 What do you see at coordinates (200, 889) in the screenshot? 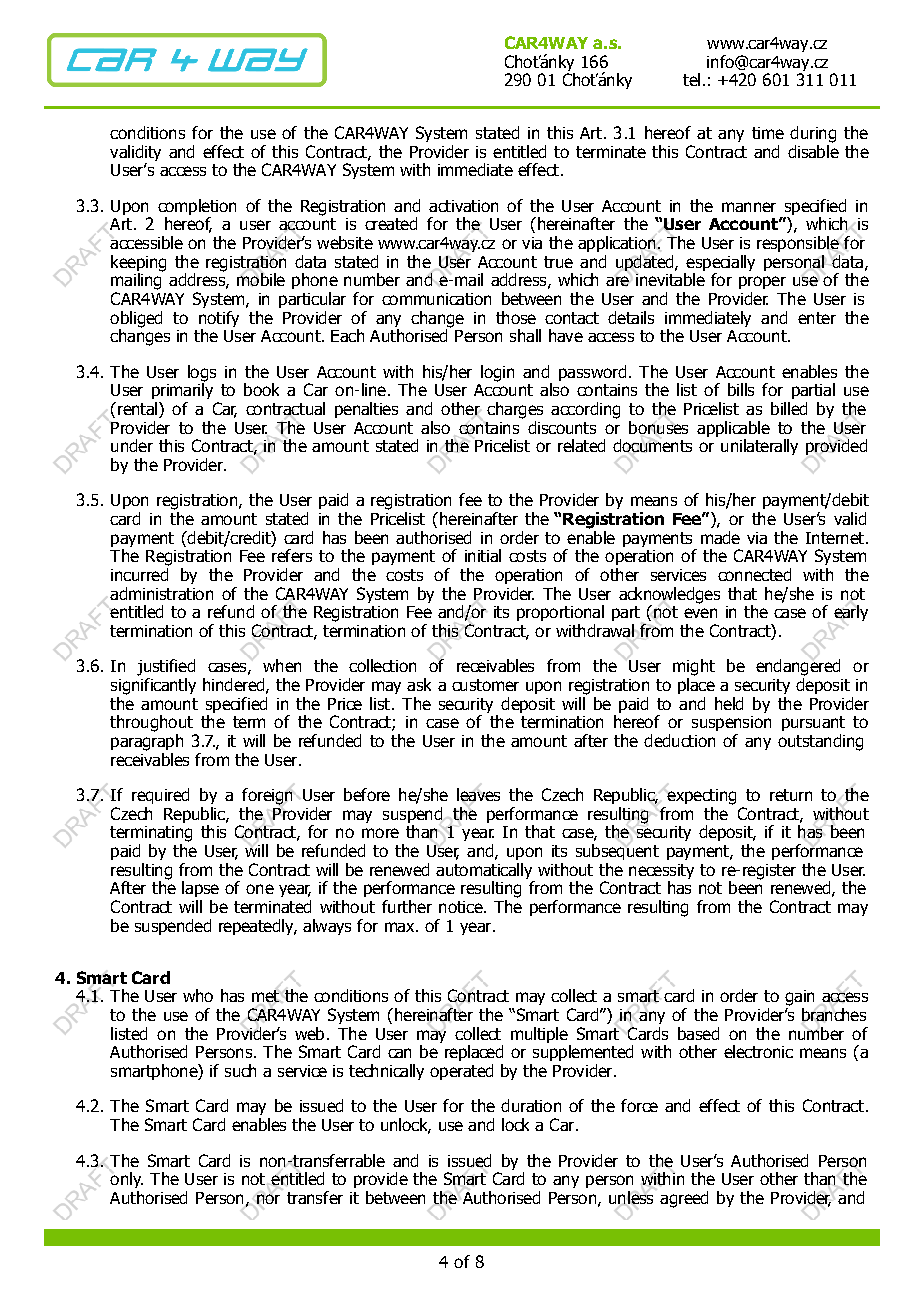
I see `lapse` at bounding box center [200, 889].
